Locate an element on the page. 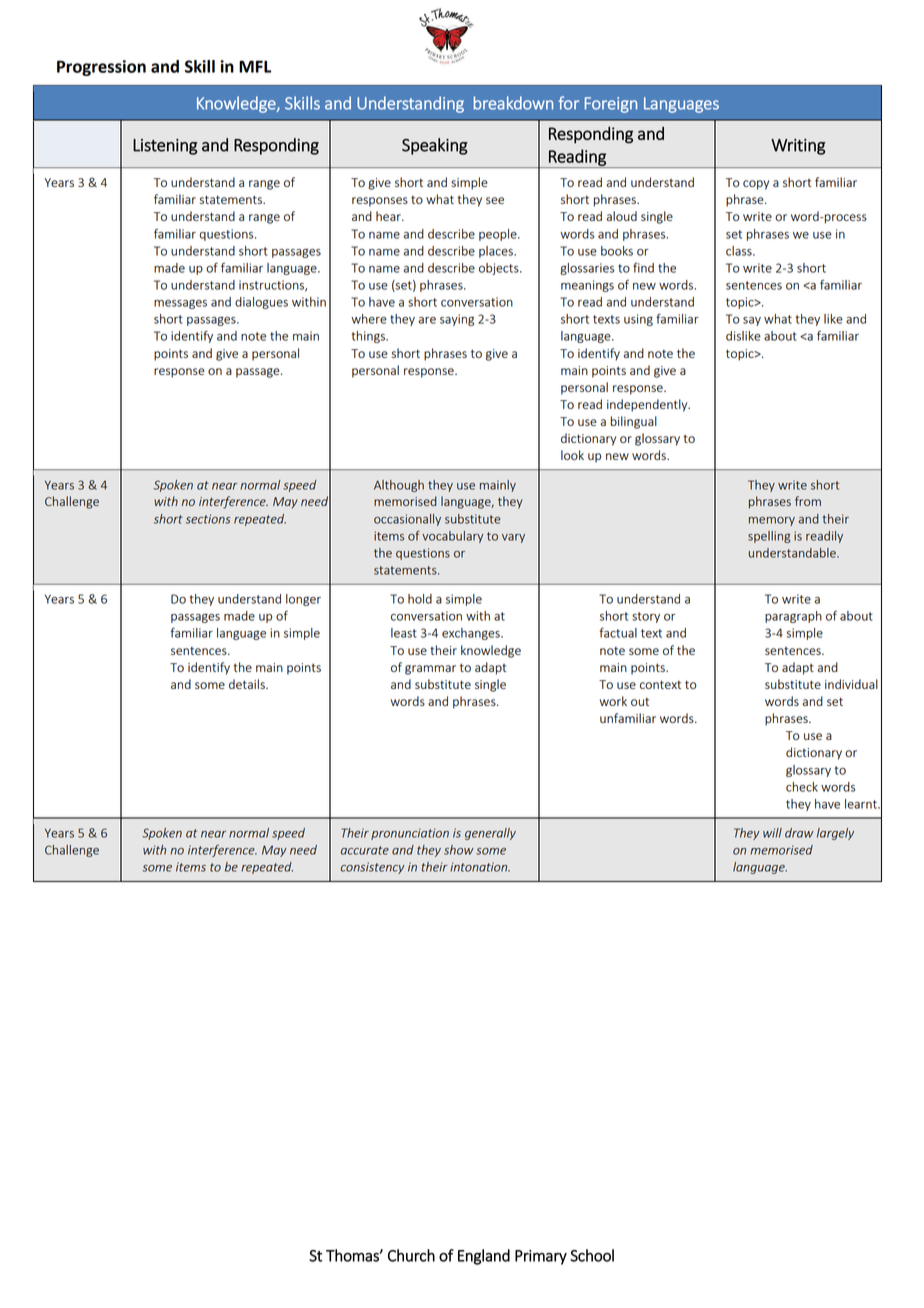 The height and width of the document is (1308, 924). Church is located at coordinates (411, 1255).
